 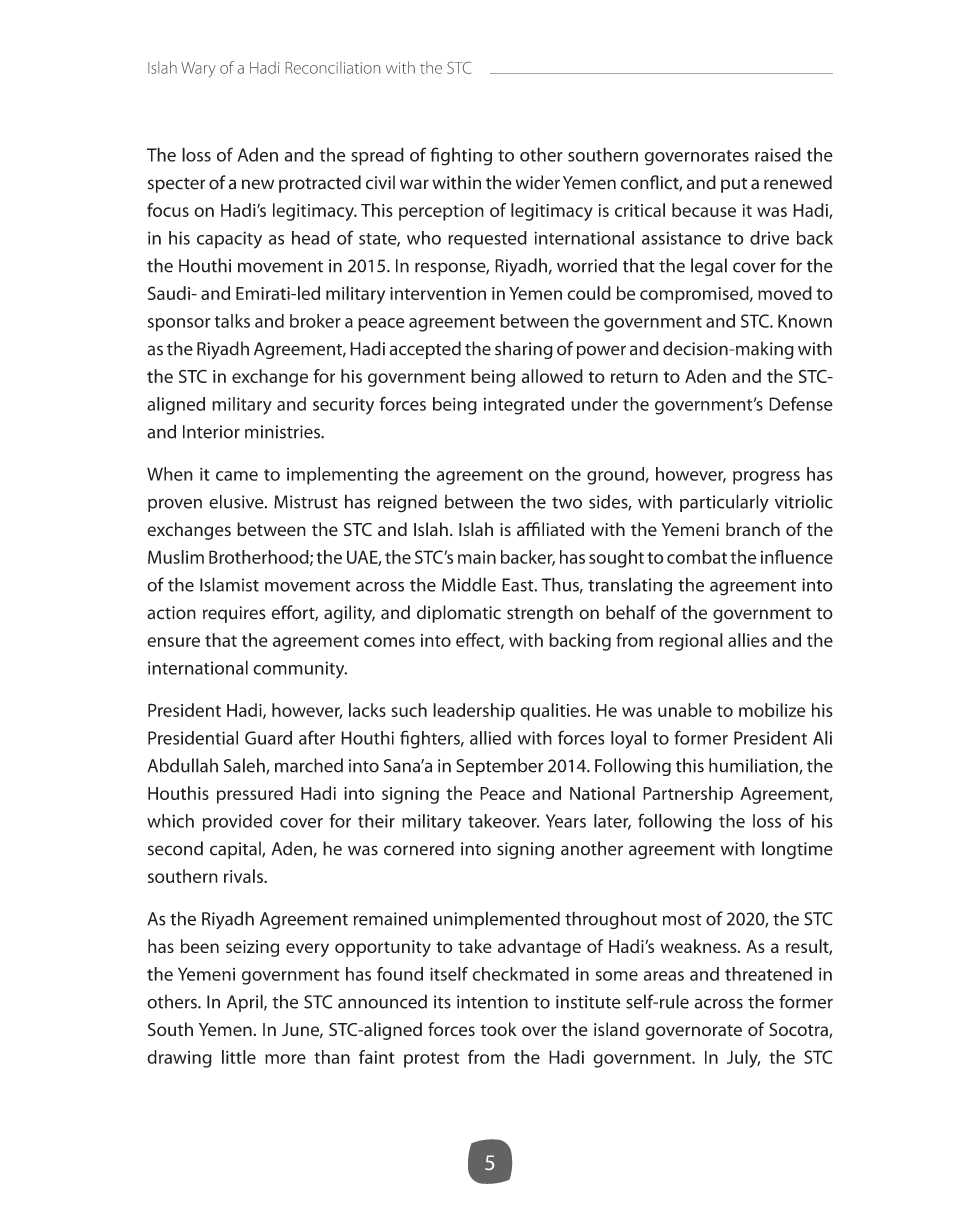 I want to click on Wary, so click(x=198, y=69).
